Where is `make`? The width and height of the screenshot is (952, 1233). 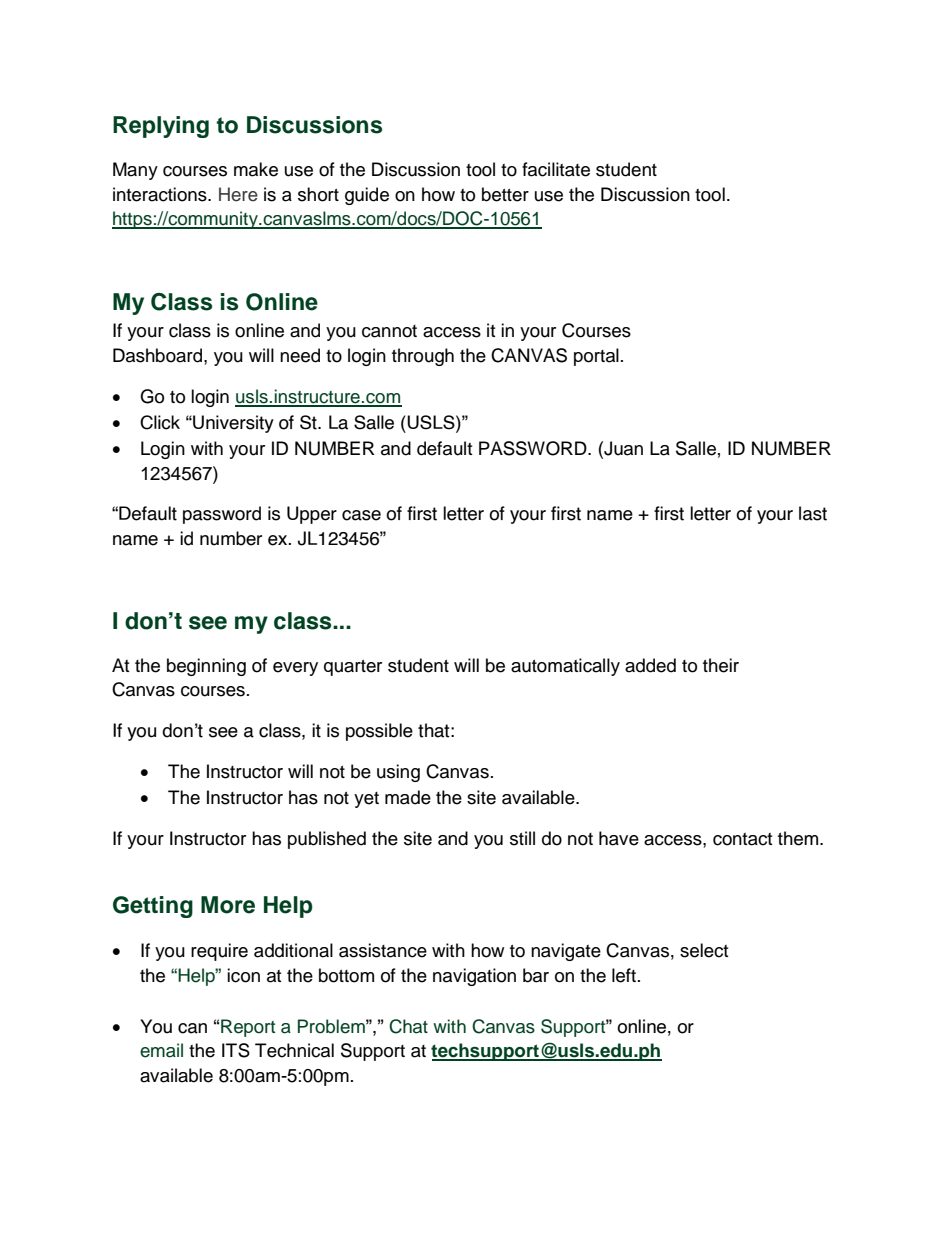 make is located at coordinates (256, 169).
